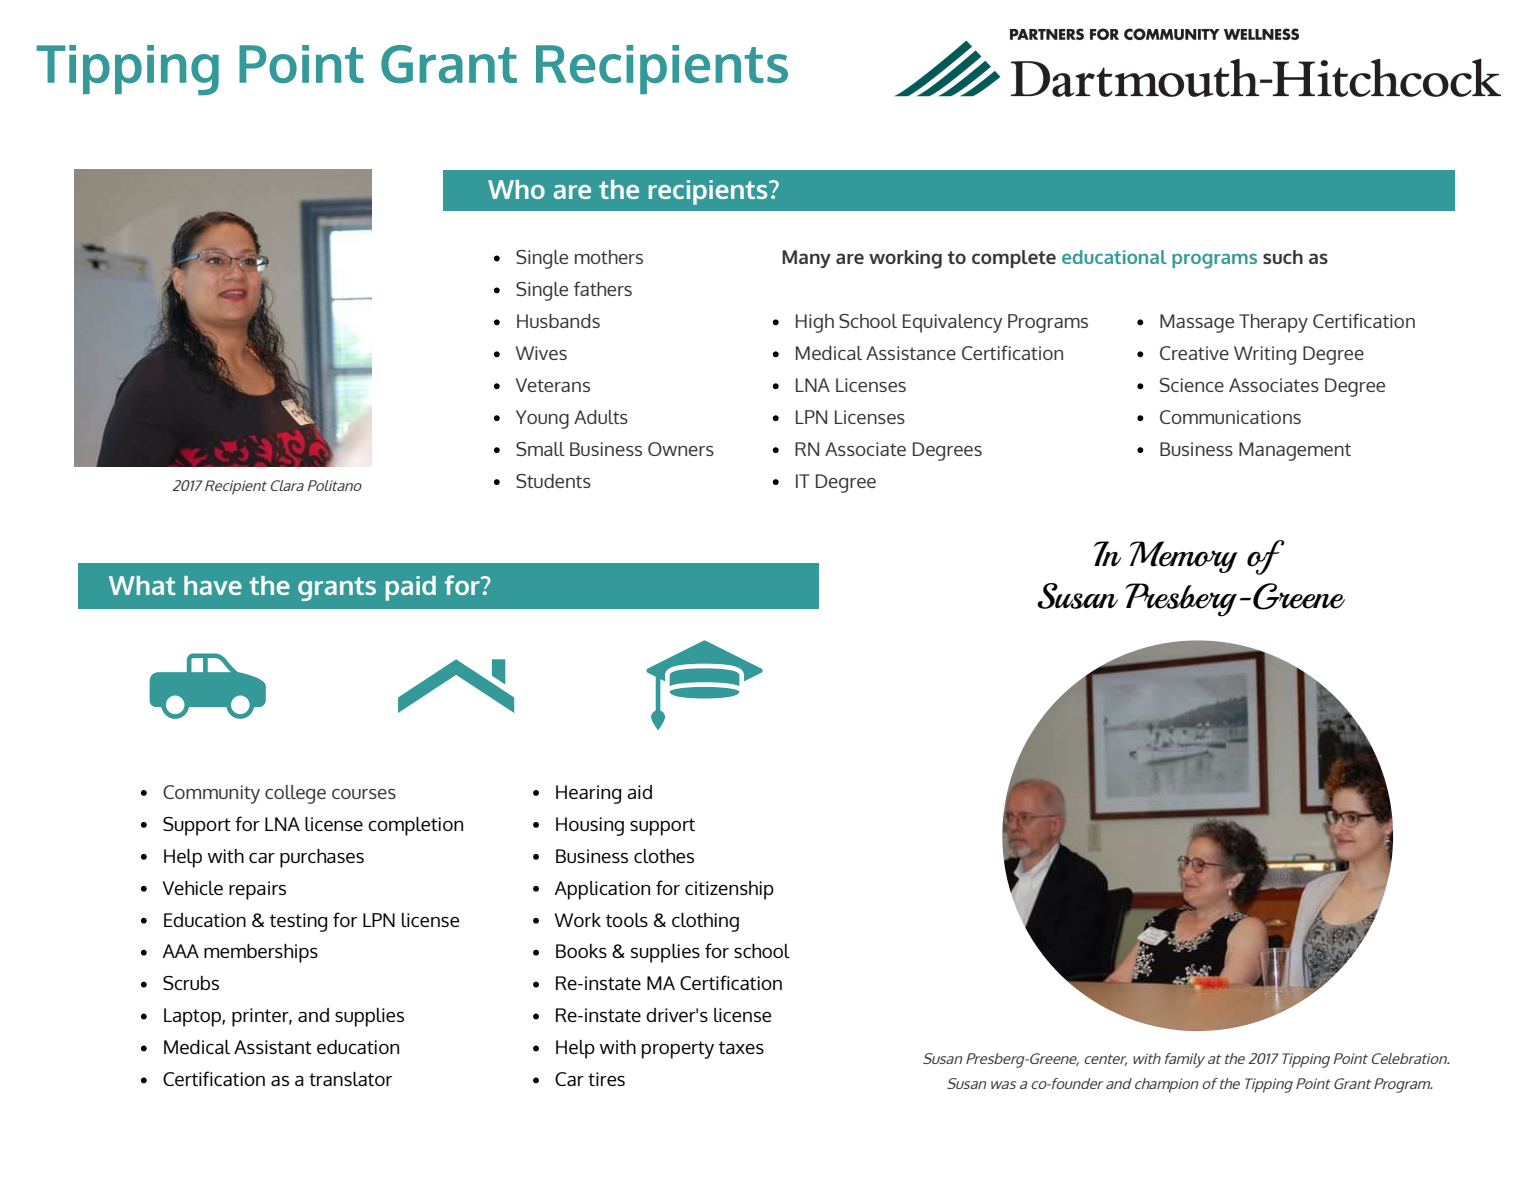  I want to click on Memory, so click(1184, 557).
